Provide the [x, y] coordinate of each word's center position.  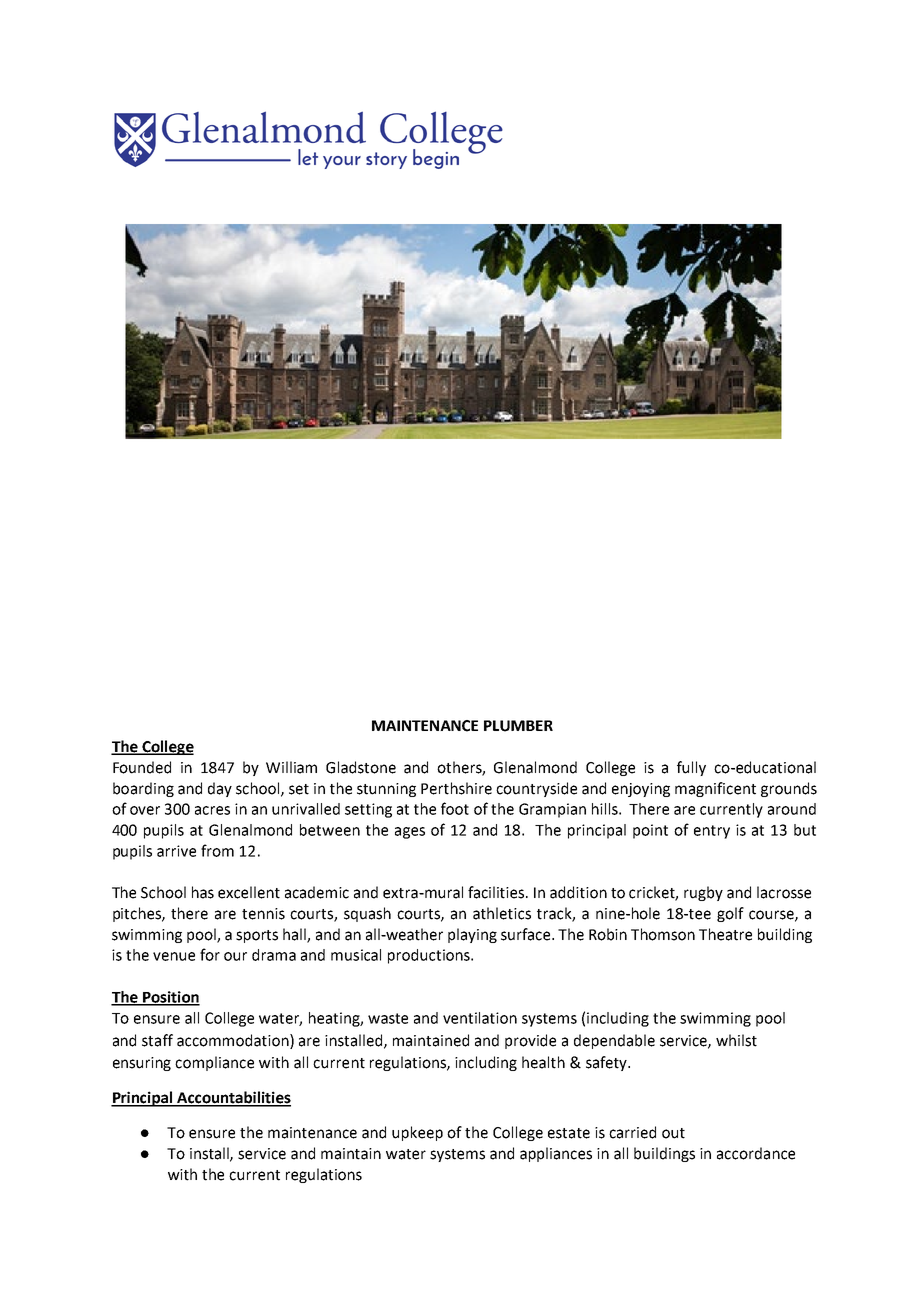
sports [257, 936]
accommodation [234, 1040]
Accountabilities [233, 1098]
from [217, 850]
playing [472, 935]
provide [530, 1041]
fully [691, 768]
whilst [736, 1040]
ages [410, 833]
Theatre [725, 934]
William [291, 767]
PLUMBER [518, 726]
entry [712, 832]
